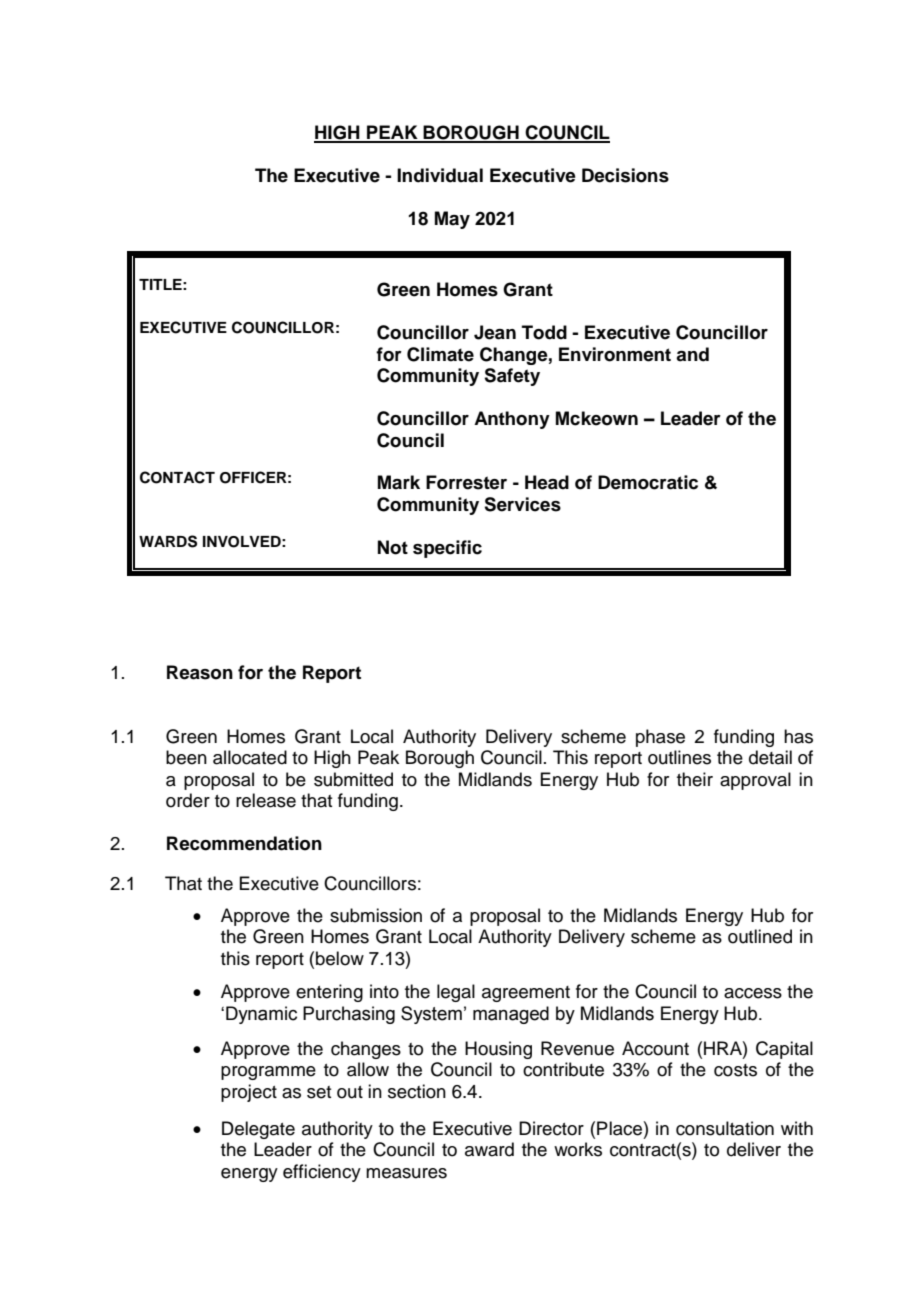 The height and width of the page is (1308, 924). I want to click on award, so click(489, 1149).
